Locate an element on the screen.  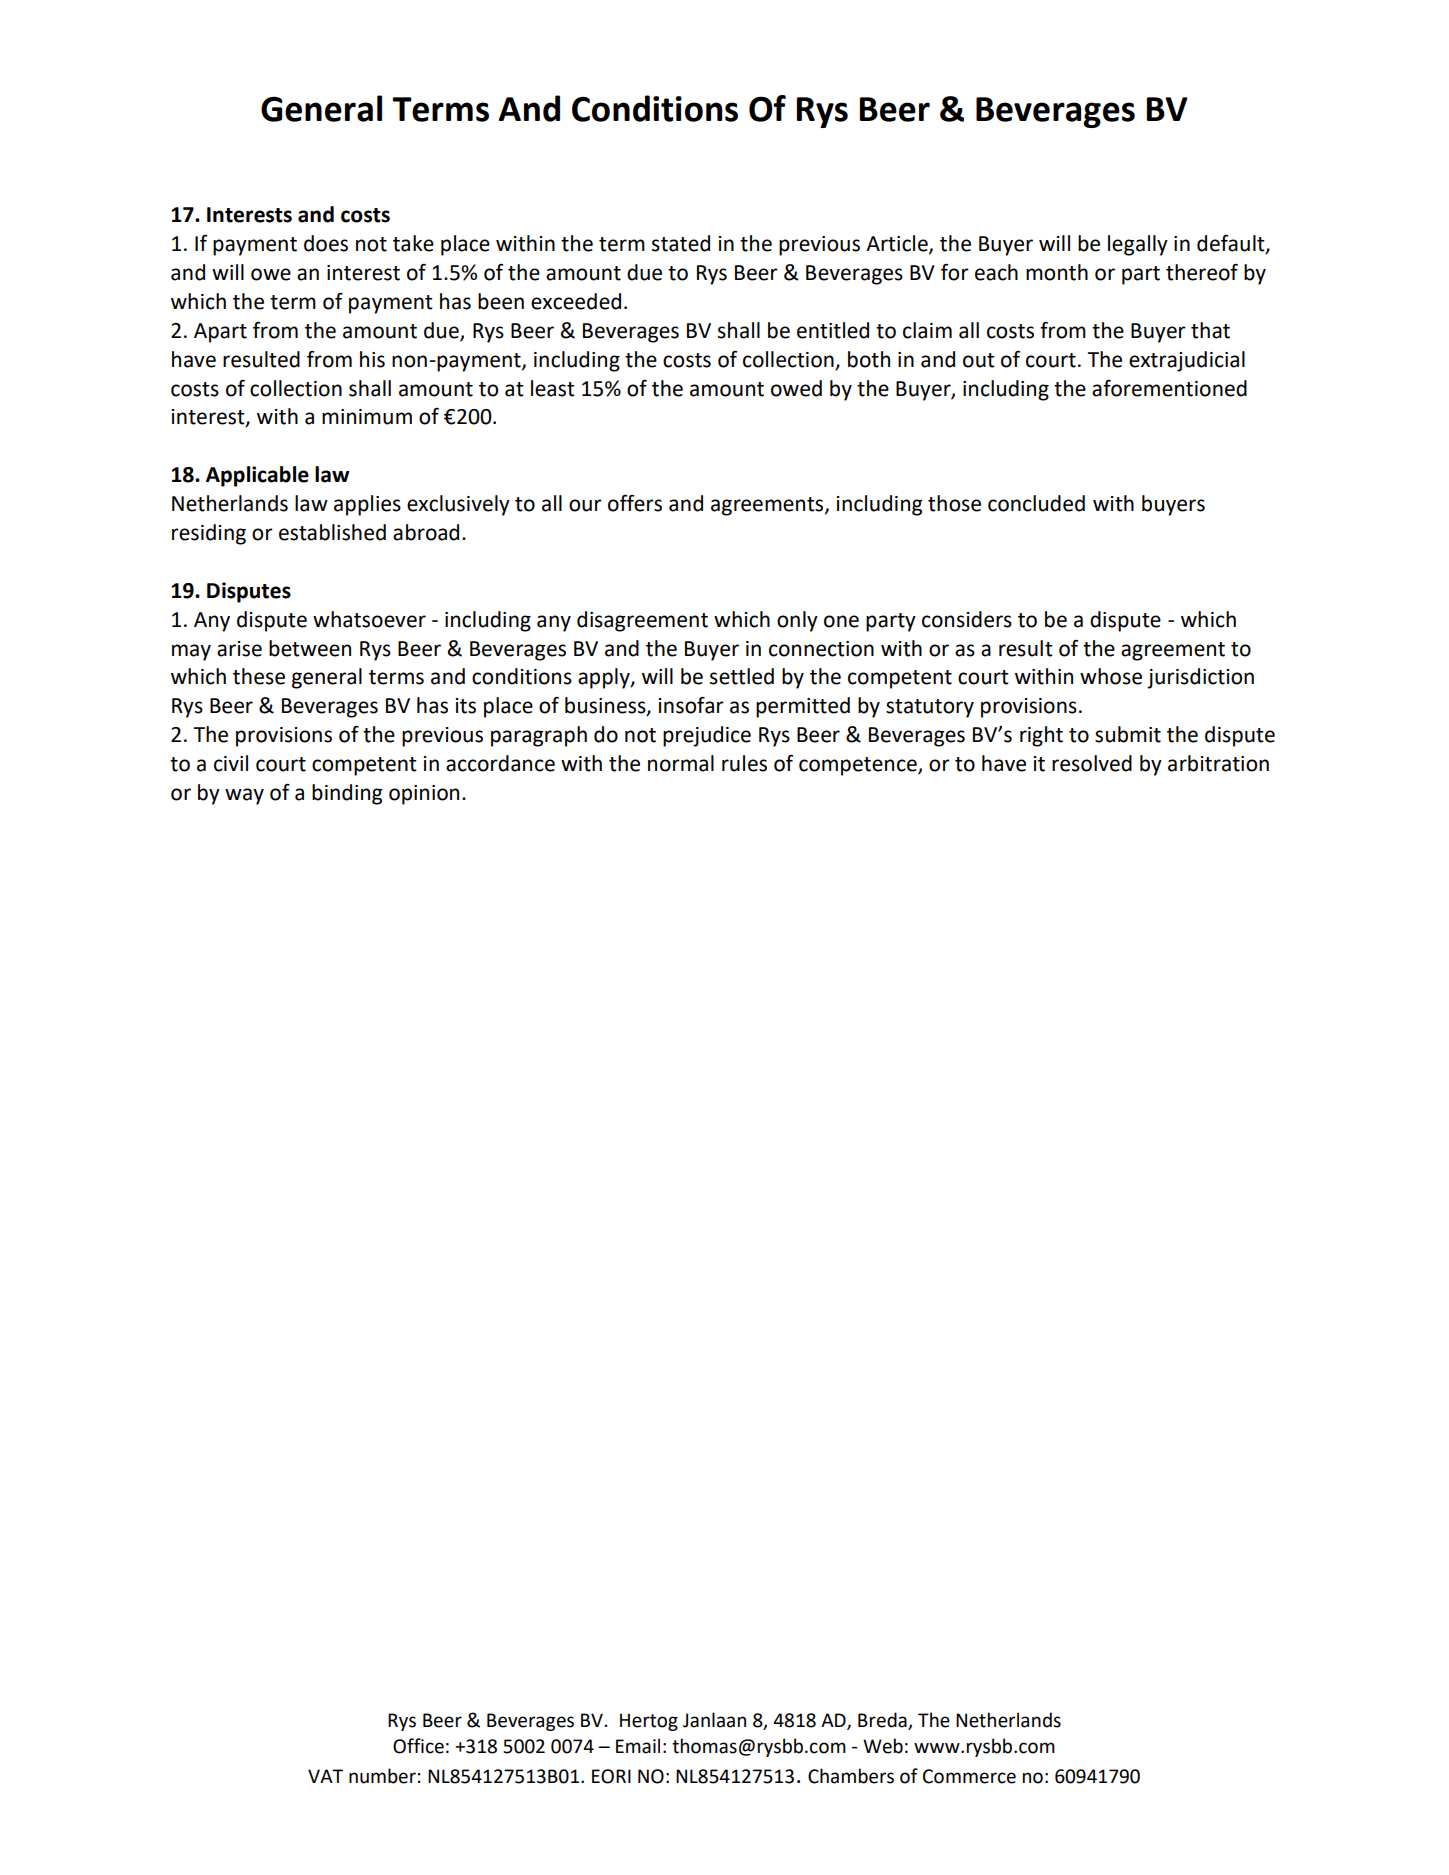
month is located at coordinates (1057, 272).
